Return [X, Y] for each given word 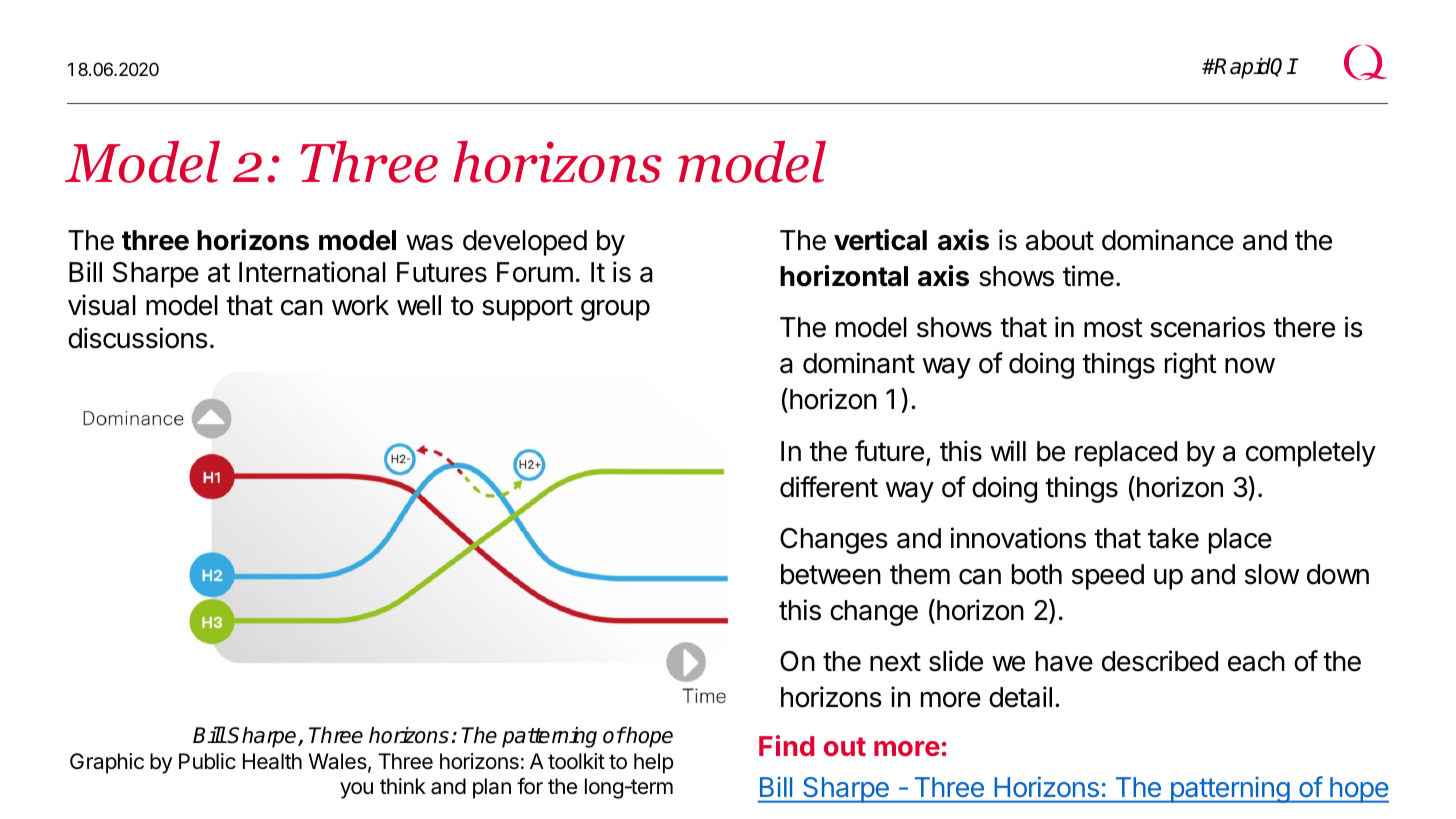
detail [1020, 697]
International [312, 272]
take [1173, 538]
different [829, 487]
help [653, 763]
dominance [1168, 240]
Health [272, 761]
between [831, 574]
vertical [880, 240]
